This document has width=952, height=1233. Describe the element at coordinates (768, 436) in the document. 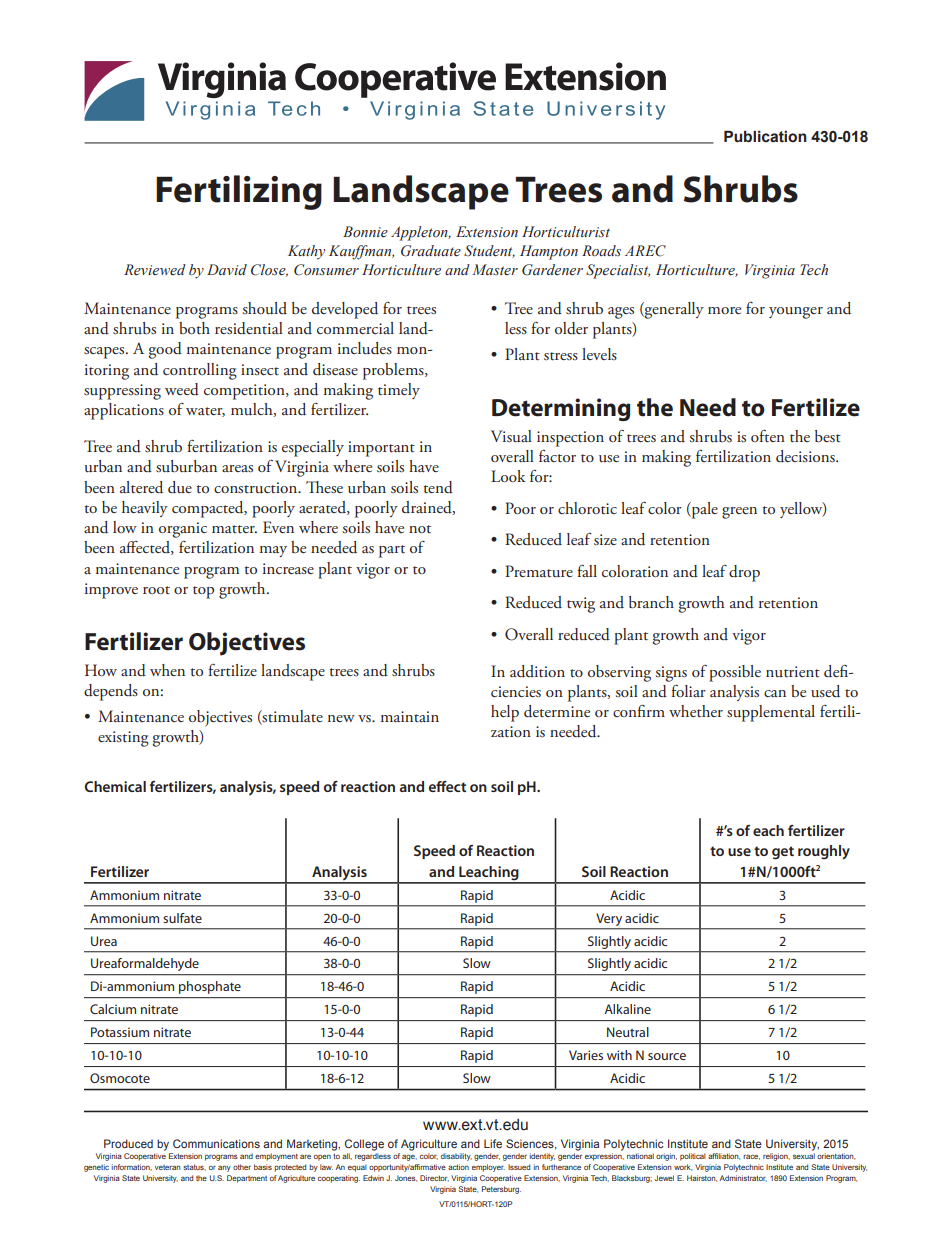

I see `often` at that location.
